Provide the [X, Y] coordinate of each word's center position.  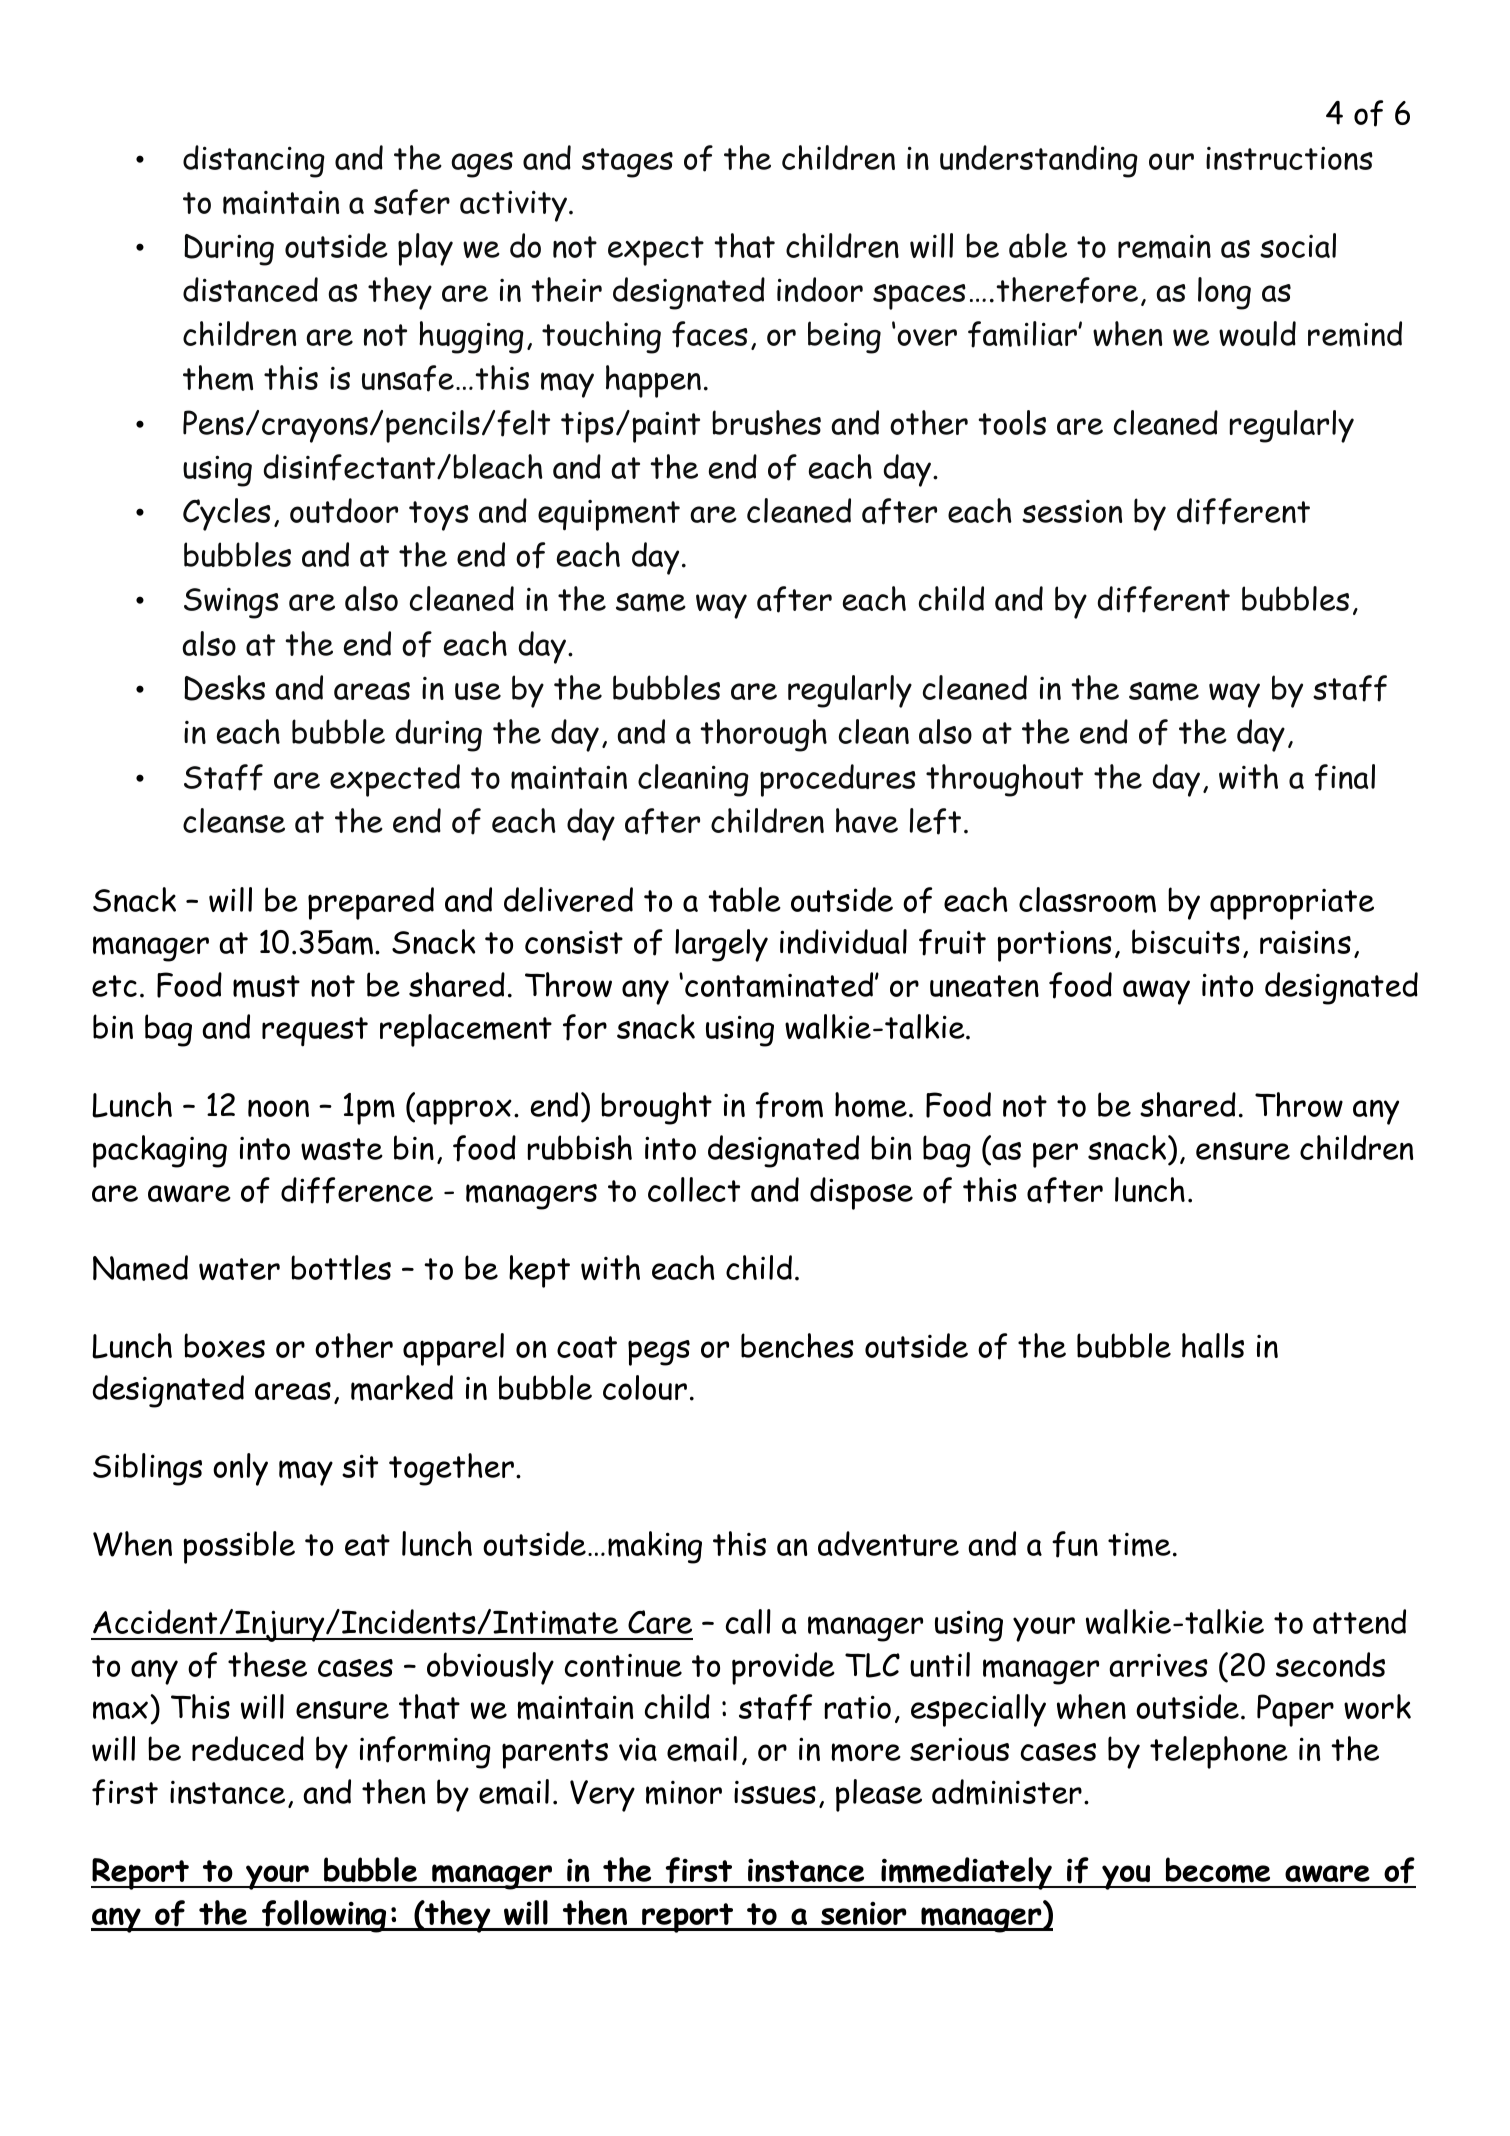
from [789, 1105]
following [324, 1916]
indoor [820, 289]
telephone [1219, 1752]
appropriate [1292, 904]
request [315, 1032]
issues [775, 1792]
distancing [254, 161]
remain [1164, 247]
